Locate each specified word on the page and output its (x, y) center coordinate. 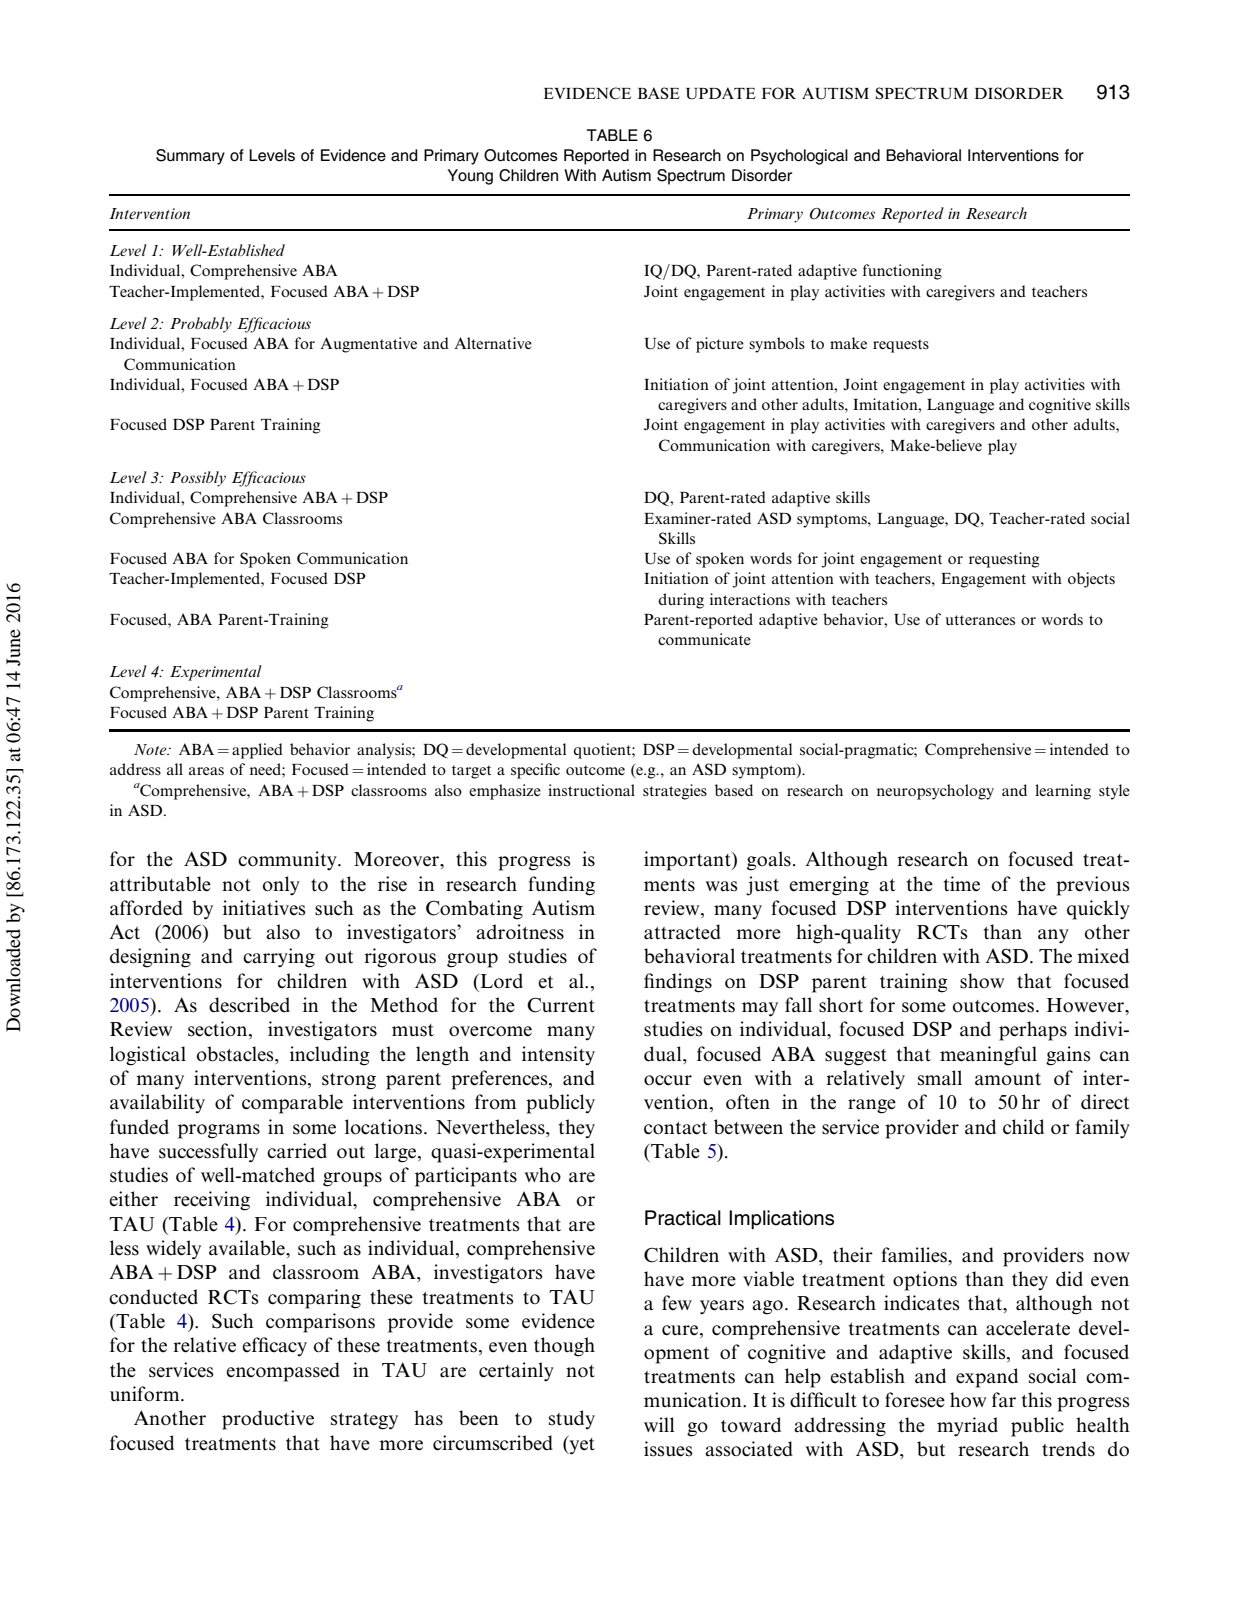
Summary (190, 157)
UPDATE (721, 93)
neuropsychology (935, 792)
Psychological (799, 157)
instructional (591, 790)
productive (268, 1420)
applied (257, 751)
